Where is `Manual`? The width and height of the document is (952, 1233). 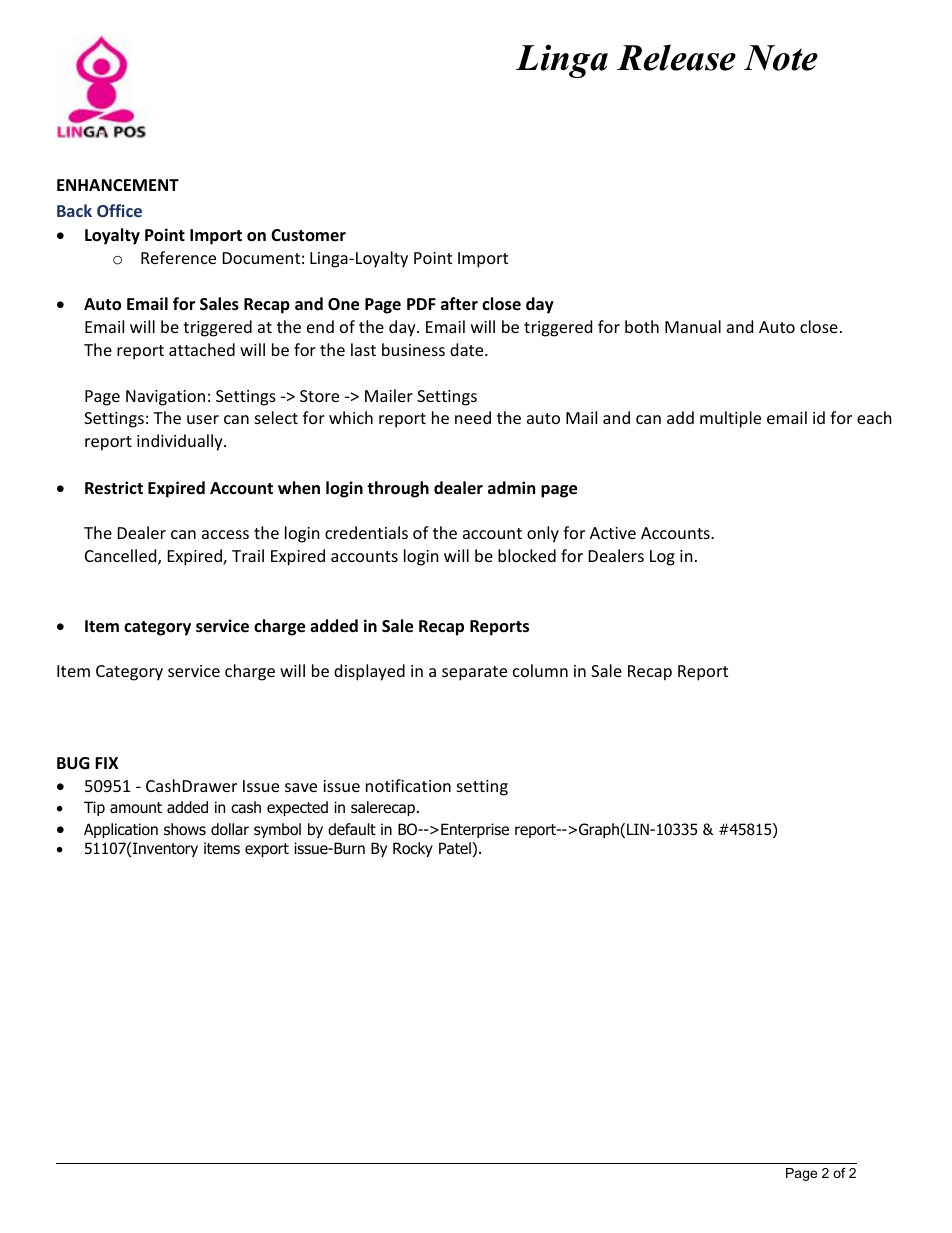
Manual is located at coordinates (693, 326).
